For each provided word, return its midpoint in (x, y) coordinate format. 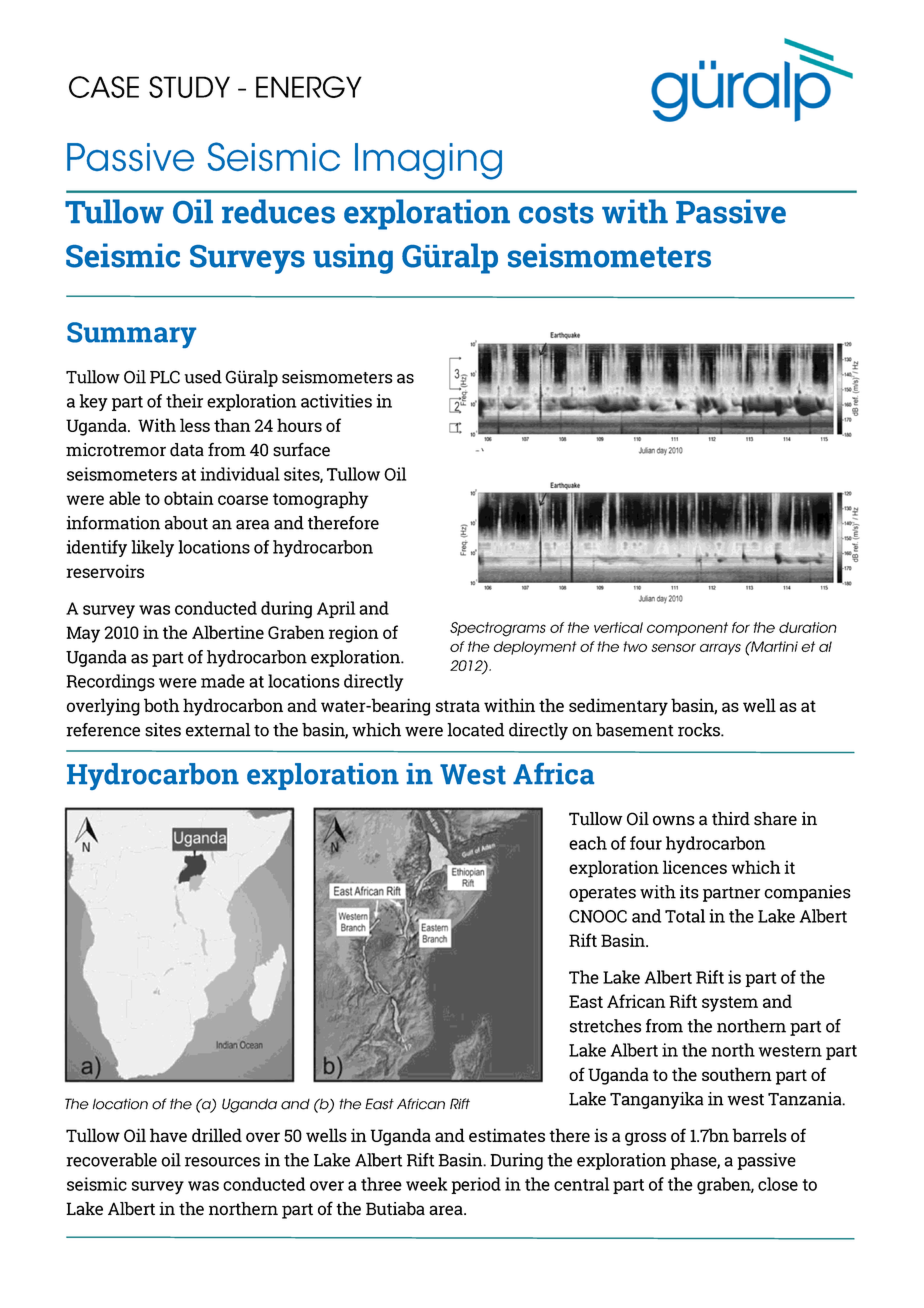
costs (556, 213)
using (353, 258)
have (168, 1135)
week (426, 1184)
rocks (700, 730)
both (162, 705)
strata (458, 706)
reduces (278, 211)
